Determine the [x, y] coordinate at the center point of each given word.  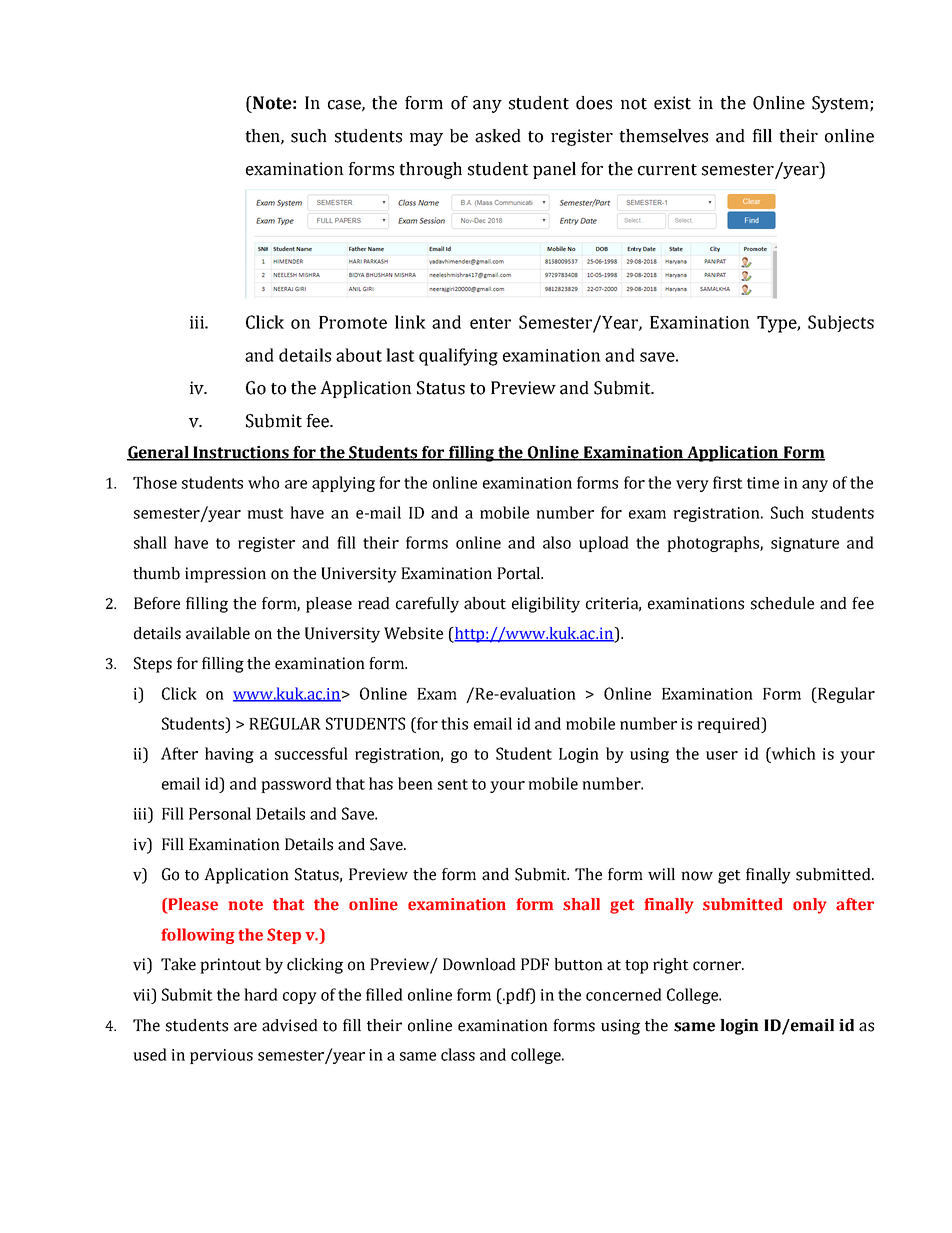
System [841, 104]
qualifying [458, 357]
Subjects [841, 323]
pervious [221, 1056]
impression [225, 575]
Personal [220, 813]
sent [453, 784]
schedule [782, 603]
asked [498, 136]
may [426, 139]
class [458, 1054]
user [722, 755]
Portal [520, 573]
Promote [353, 322]
